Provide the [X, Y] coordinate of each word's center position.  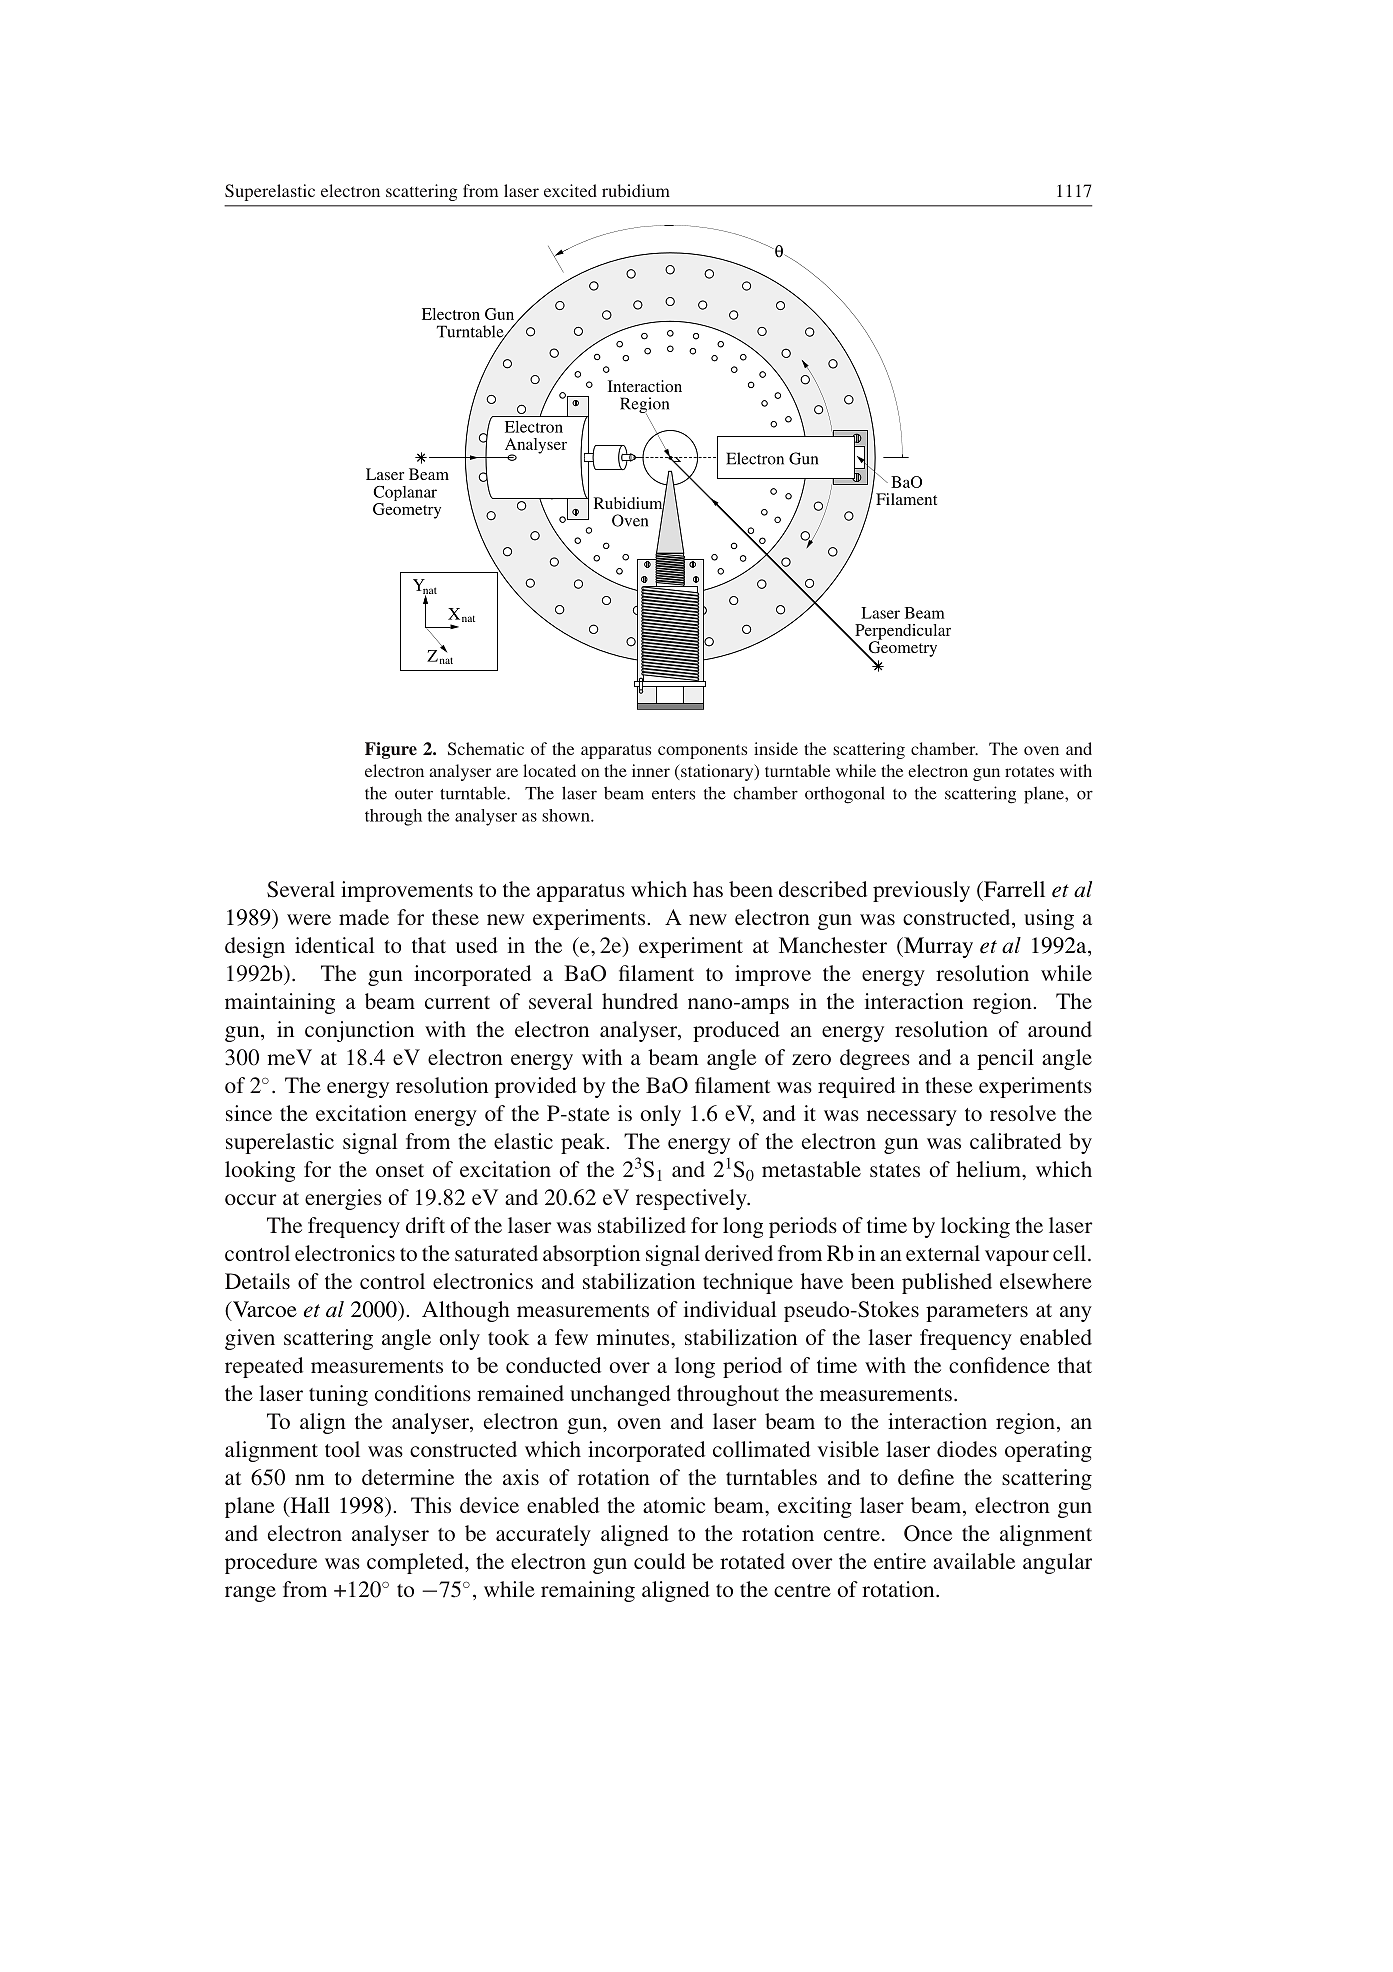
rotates [1029, 771]
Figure [391, 750]
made [364, 917]
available [974, 1561]
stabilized [642, 1225]
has [708, 889]
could [659, 1561]
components [702, 751]
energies [343, 1199]
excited [570, 190]
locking [975, 1227]
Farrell [1013, 889]
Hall [309, 1506]
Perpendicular [902, 633]
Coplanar [405, 495]
